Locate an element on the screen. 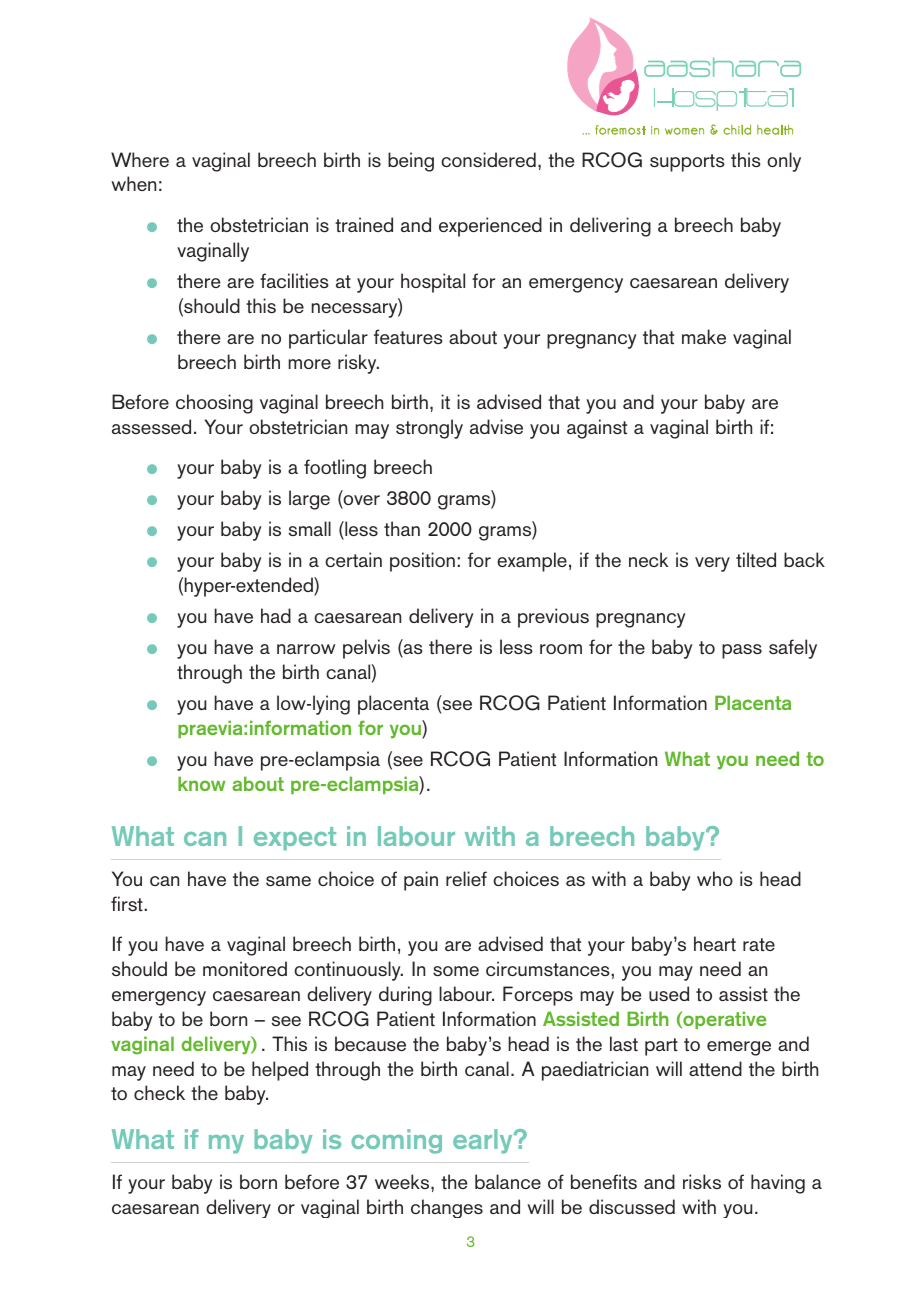  pass is located at coordinates (742, 651).
